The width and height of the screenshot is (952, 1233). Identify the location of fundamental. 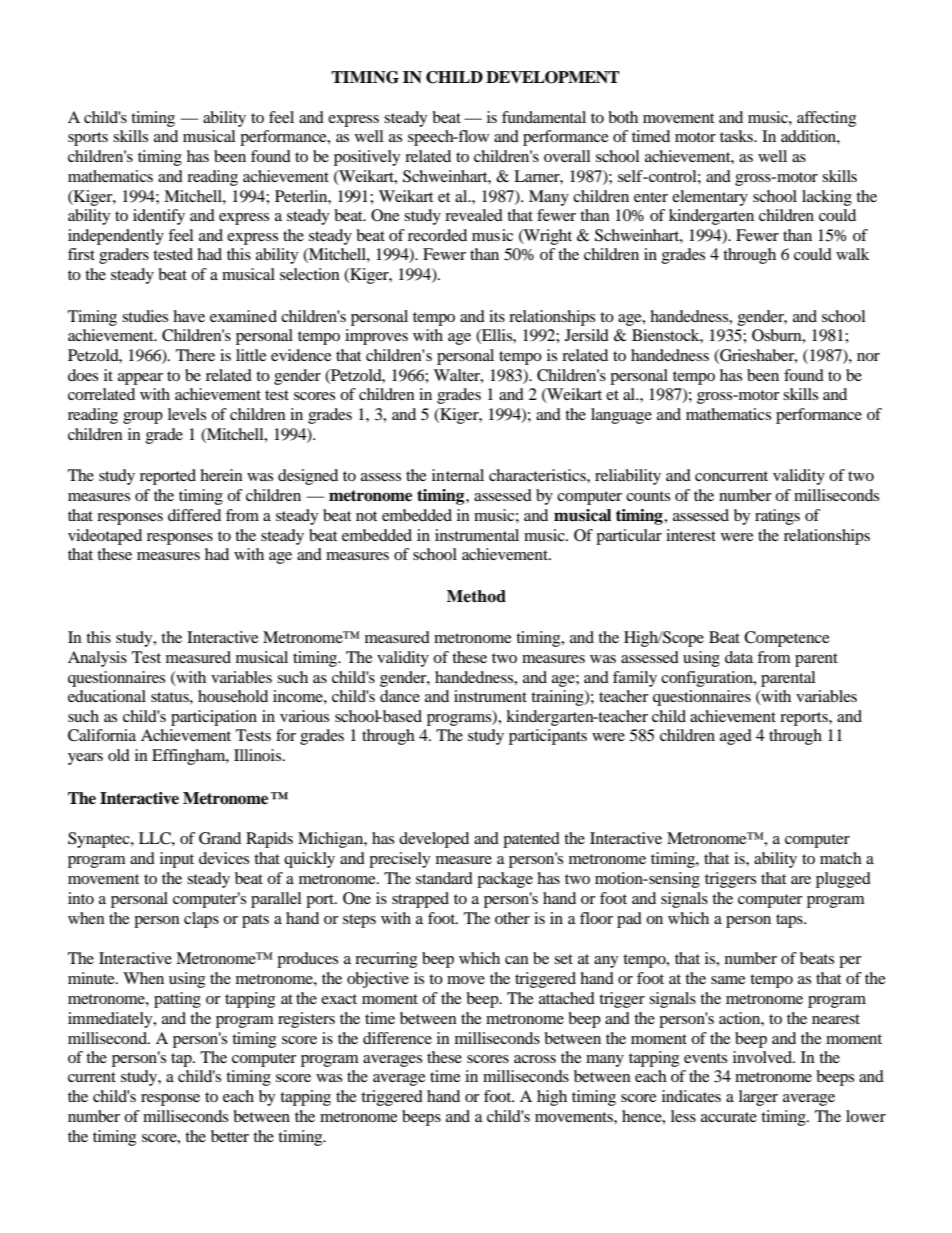
(544, 117).
